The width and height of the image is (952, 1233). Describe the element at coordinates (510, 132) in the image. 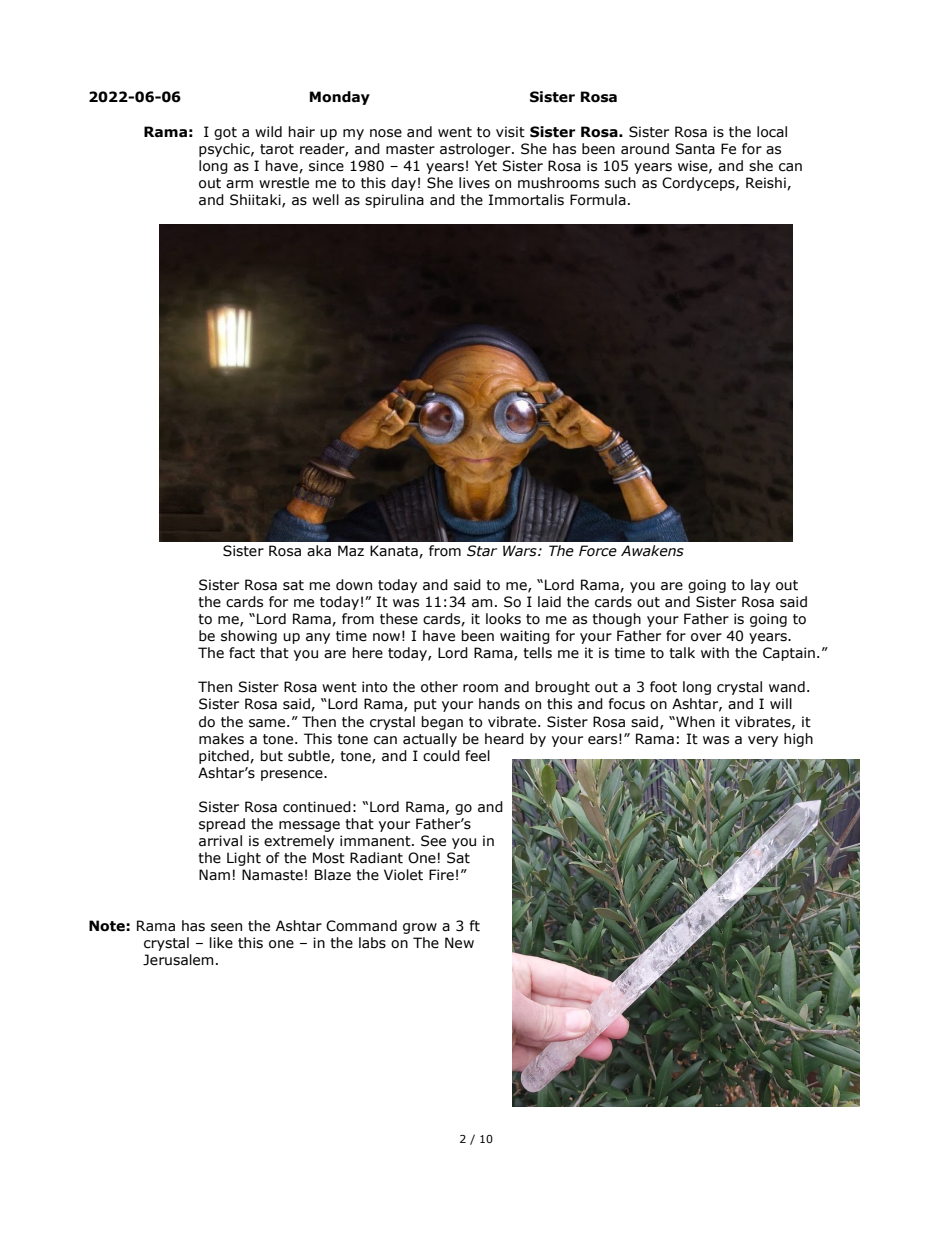

I see `visit` at that location.
